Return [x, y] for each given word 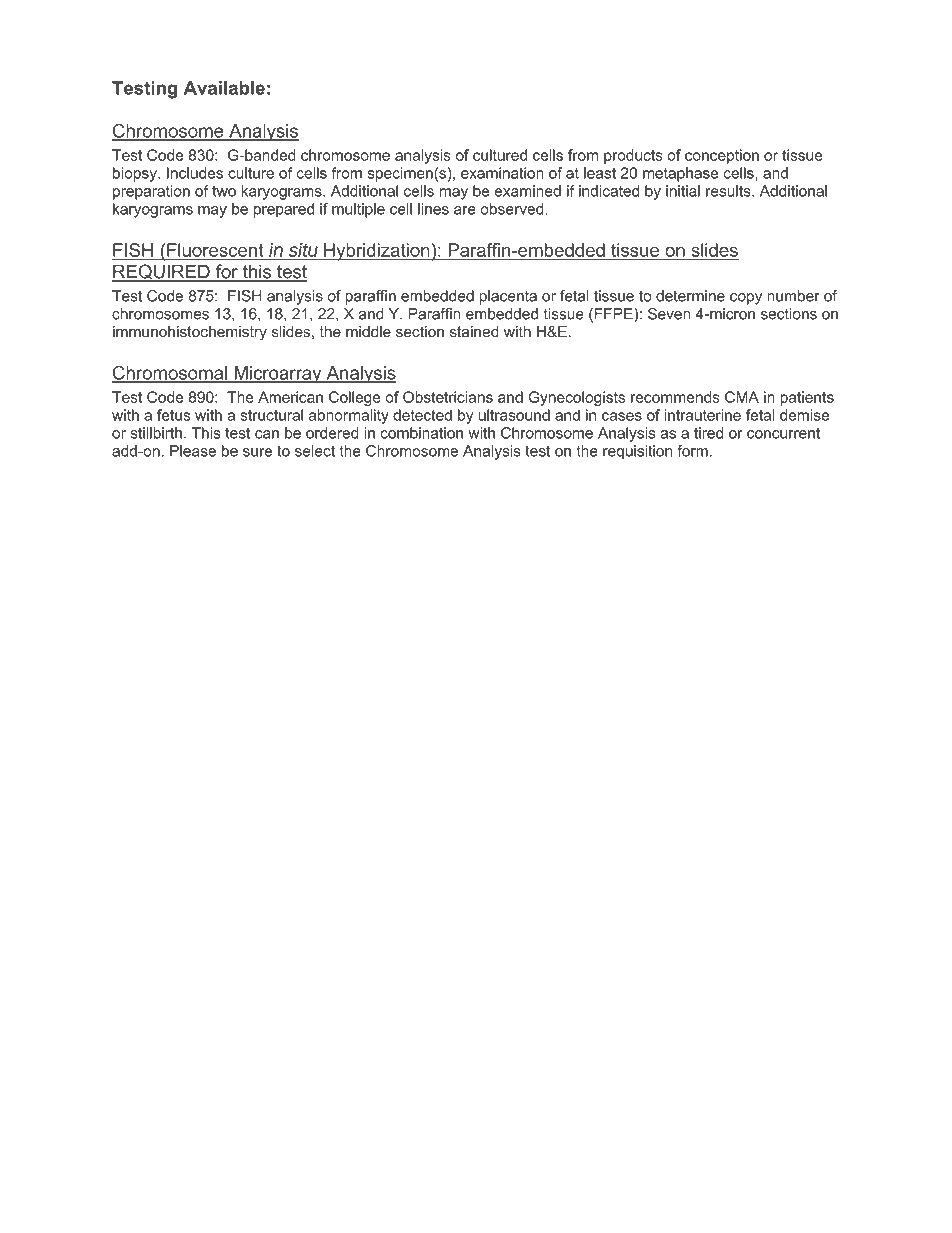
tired [708, 433]
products [633, 156]
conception [722, 156]
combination [421, 433]
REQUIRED [162, 273]
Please [193, 451]
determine [690, 296]
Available [224, 88]
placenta [508, 297]
